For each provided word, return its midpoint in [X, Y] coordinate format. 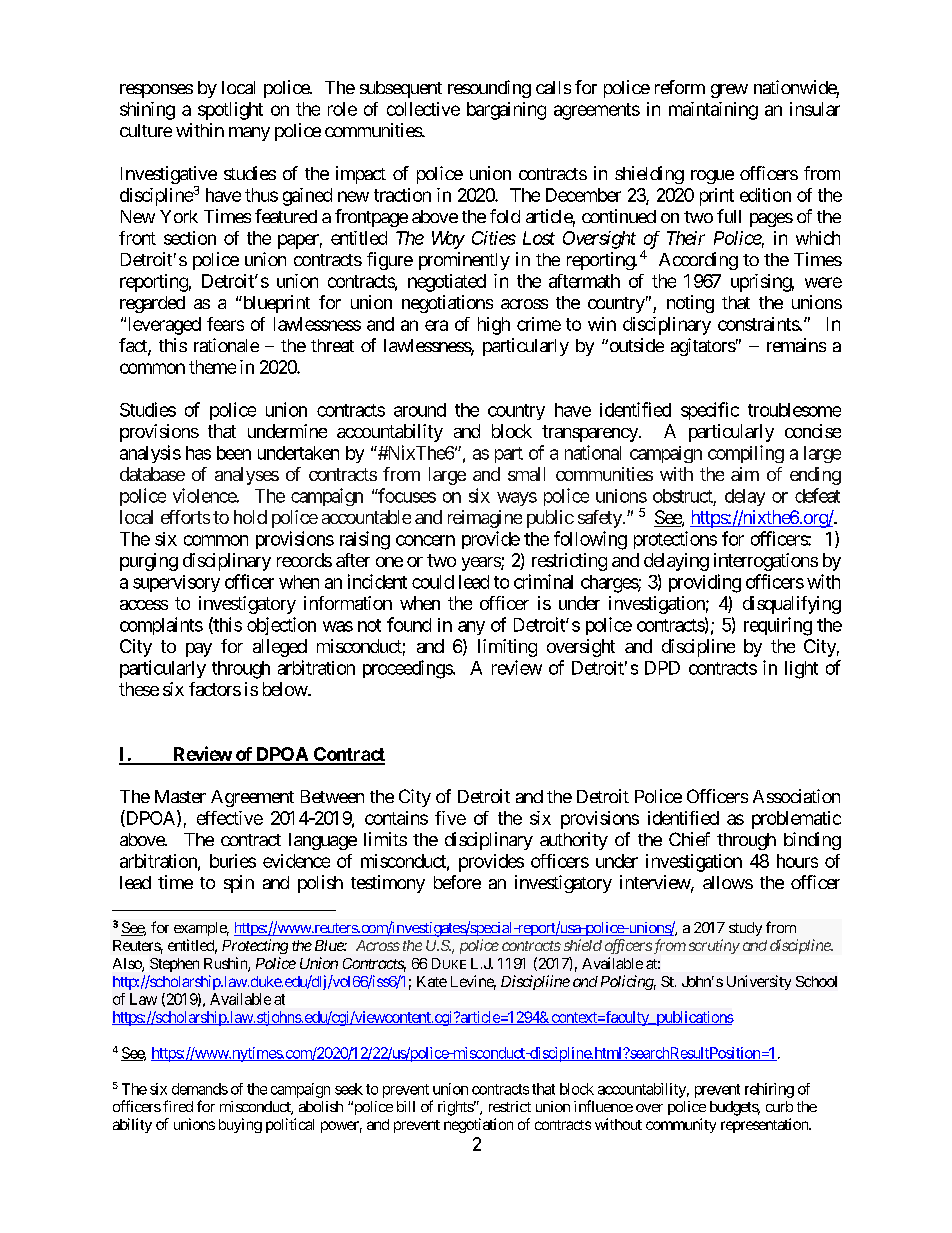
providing [705, 583]
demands [200, 1089]
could [433, 582]
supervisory [176, 583]
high [494, 326]
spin [239, 884]
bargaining [506, 111]
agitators [703, 347]
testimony [388, 884]
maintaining [713, 111]
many [249, 134]
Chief [689, 839]
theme [212, 367]
